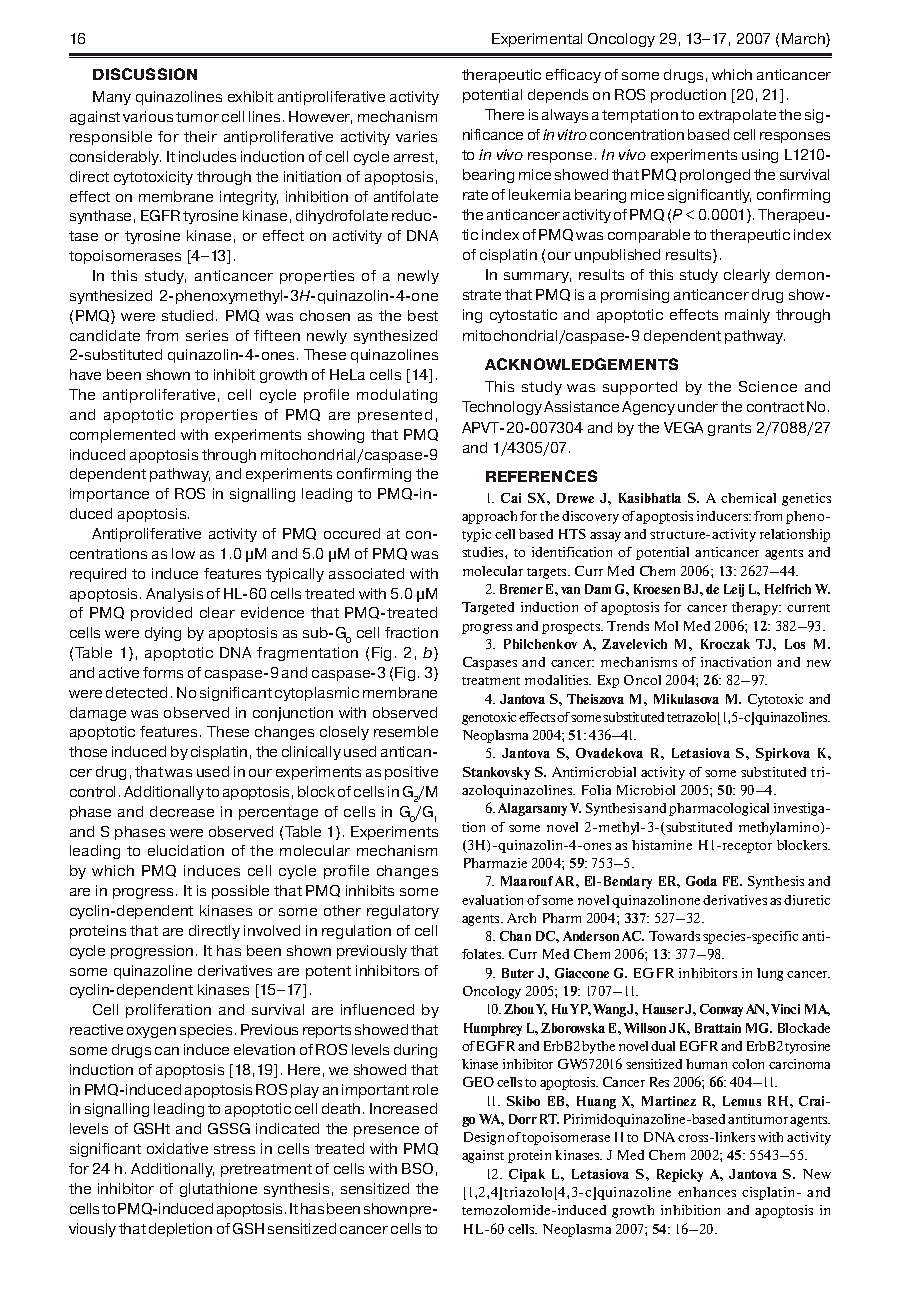 Image resolution: width=924 pixels, height=1308 pixels. I want to click on extrapolate, so click(737, 116).
